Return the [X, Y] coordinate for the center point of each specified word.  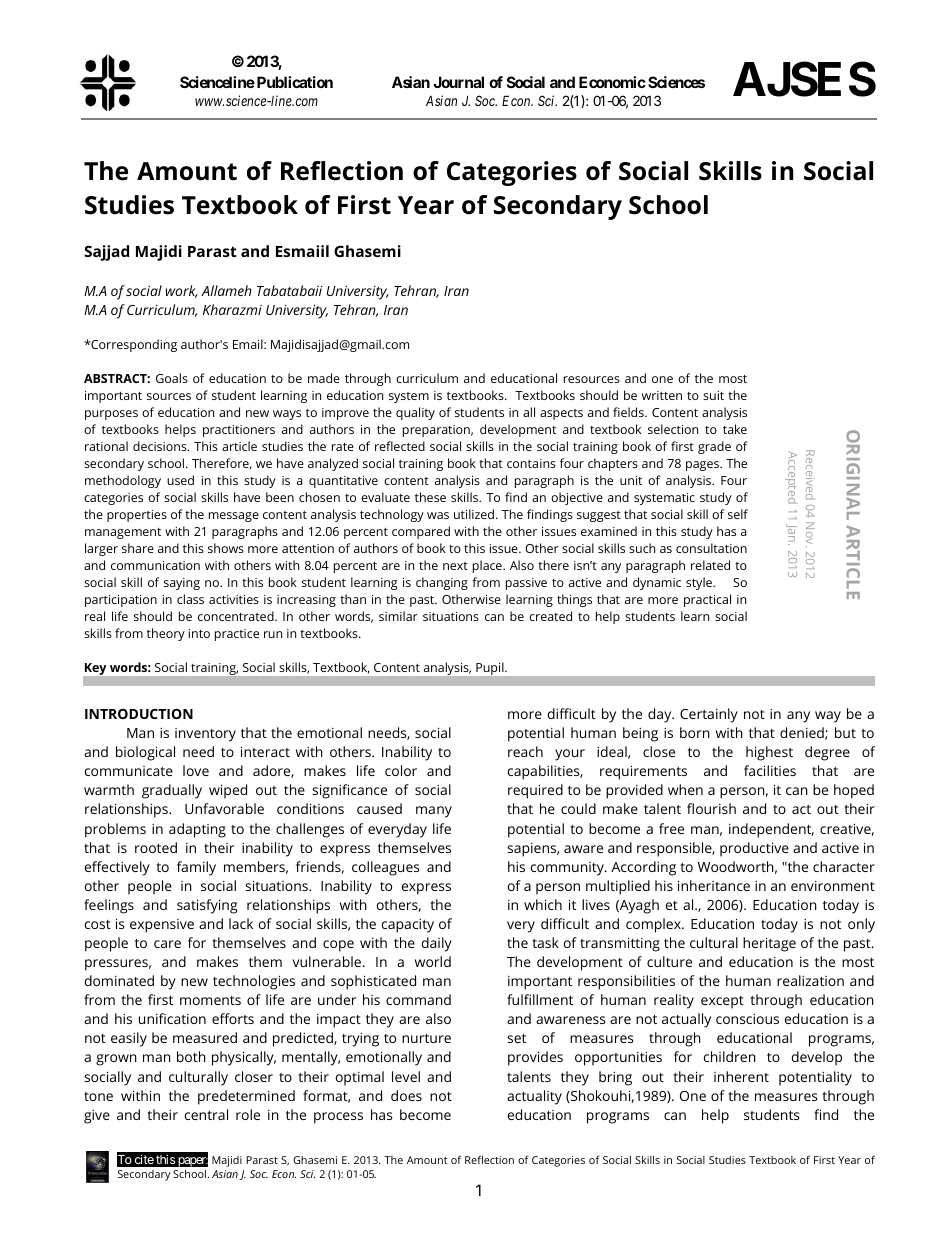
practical [707, 600]
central [206, 1114]
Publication [293, 82]
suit [713, 395]
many [434, 812]
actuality [534, 1097]
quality [415, 413]
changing [442, 583]
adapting [197, 830]
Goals [172, 378]
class [190, 599]
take [735, 429]
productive [754, 849]
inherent [741, 1076]
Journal [458, 82]
